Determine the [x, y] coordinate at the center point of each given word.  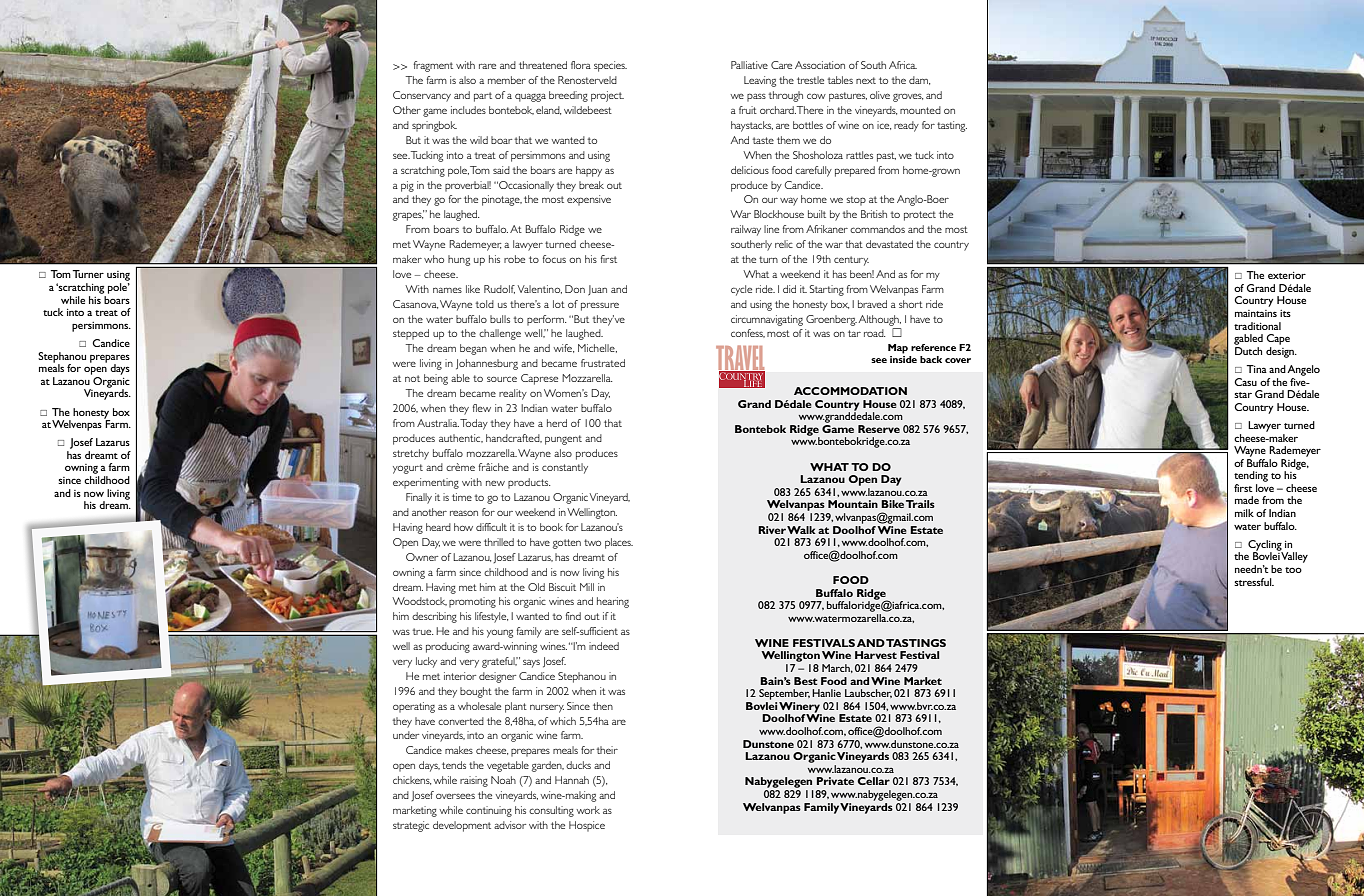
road [874, 333]
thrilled [499, 542]
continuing [489, 811]
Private [835, 781]
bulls [500, 319]
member [507, 80]
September [784, 694]
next [866, 80]
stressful [1254, 582]
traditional [1257, 326]
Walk [801, 530]
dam [919, 80]
